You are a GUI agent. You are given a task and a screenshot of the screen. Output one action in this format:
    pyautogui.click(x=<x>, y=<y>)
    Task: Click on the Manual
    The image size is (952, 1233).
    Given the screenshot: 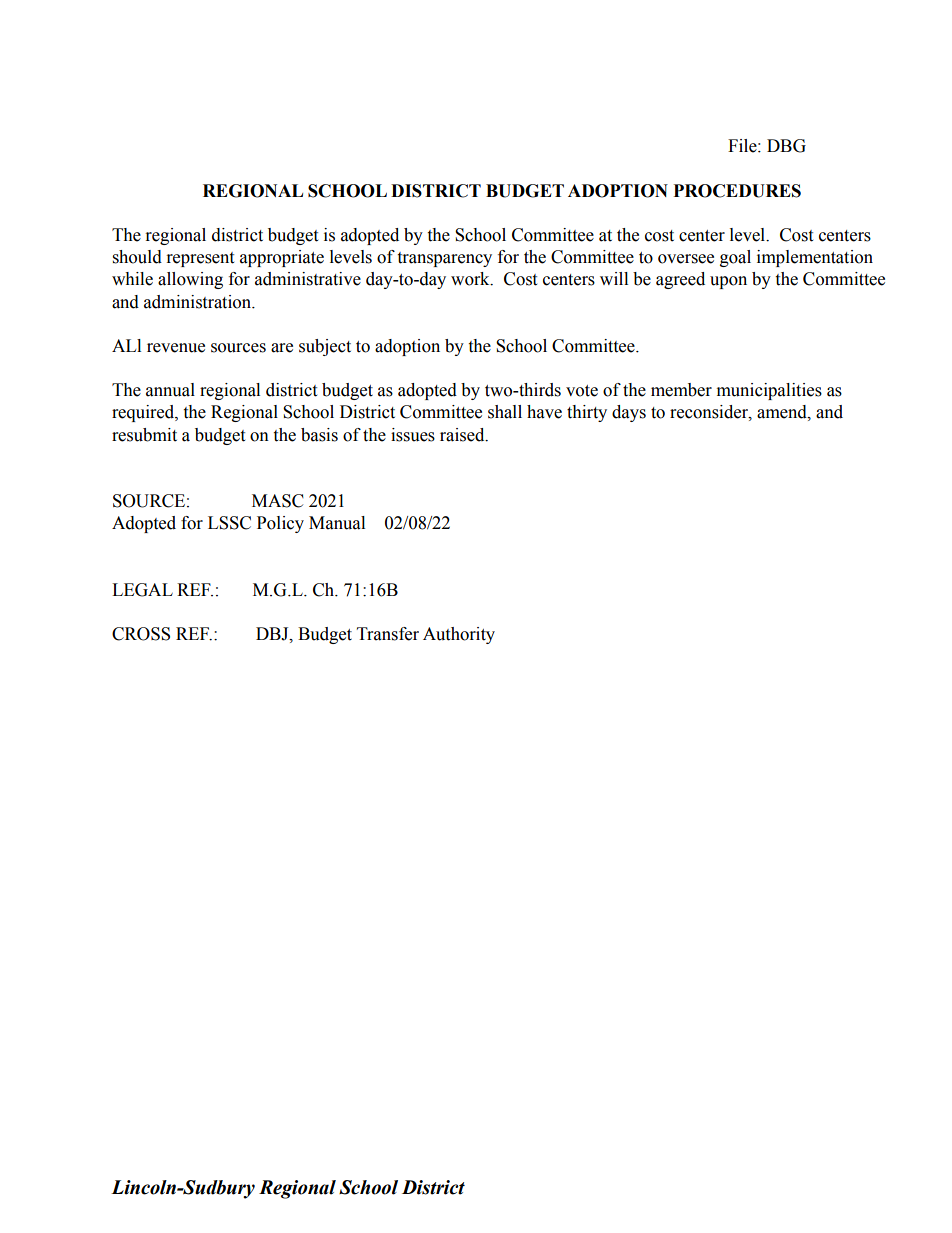 What is the action you would take?
    pyautogui.click(x=337, y=523)
